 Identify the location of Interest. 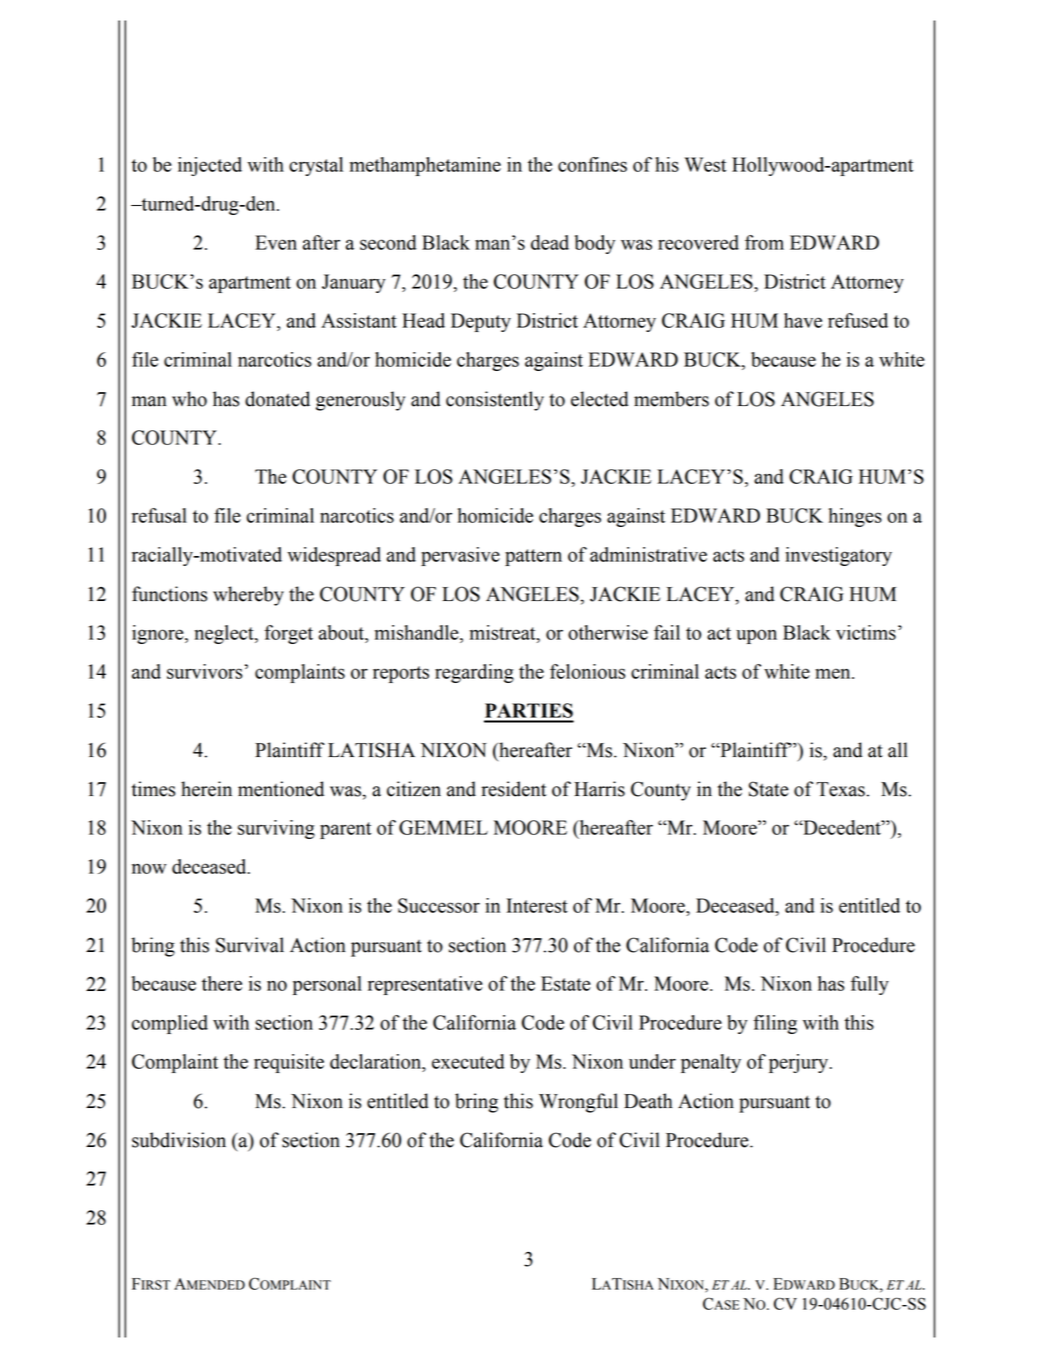
(537, 905).
